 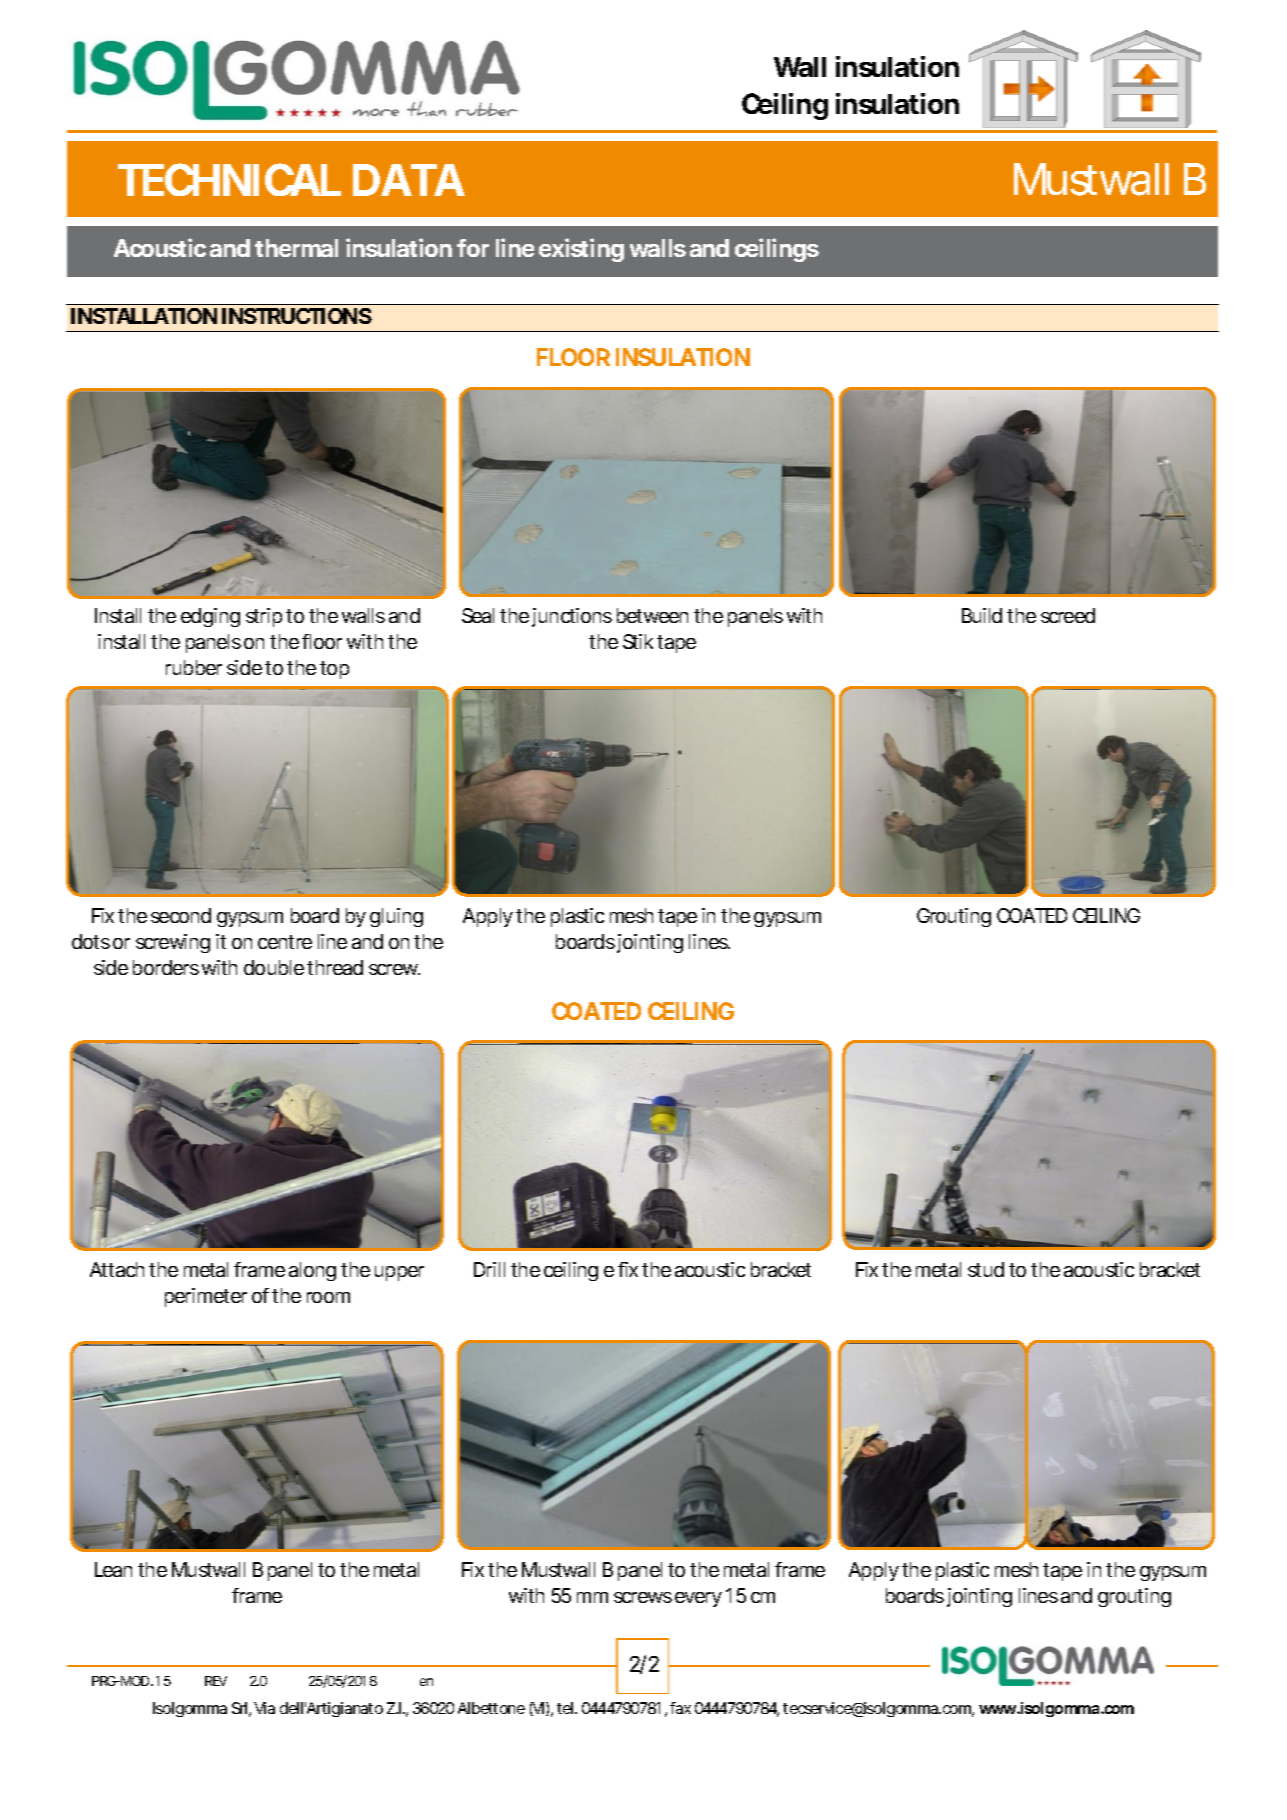 I want to click on tel, so click(x=566, y=1708).
